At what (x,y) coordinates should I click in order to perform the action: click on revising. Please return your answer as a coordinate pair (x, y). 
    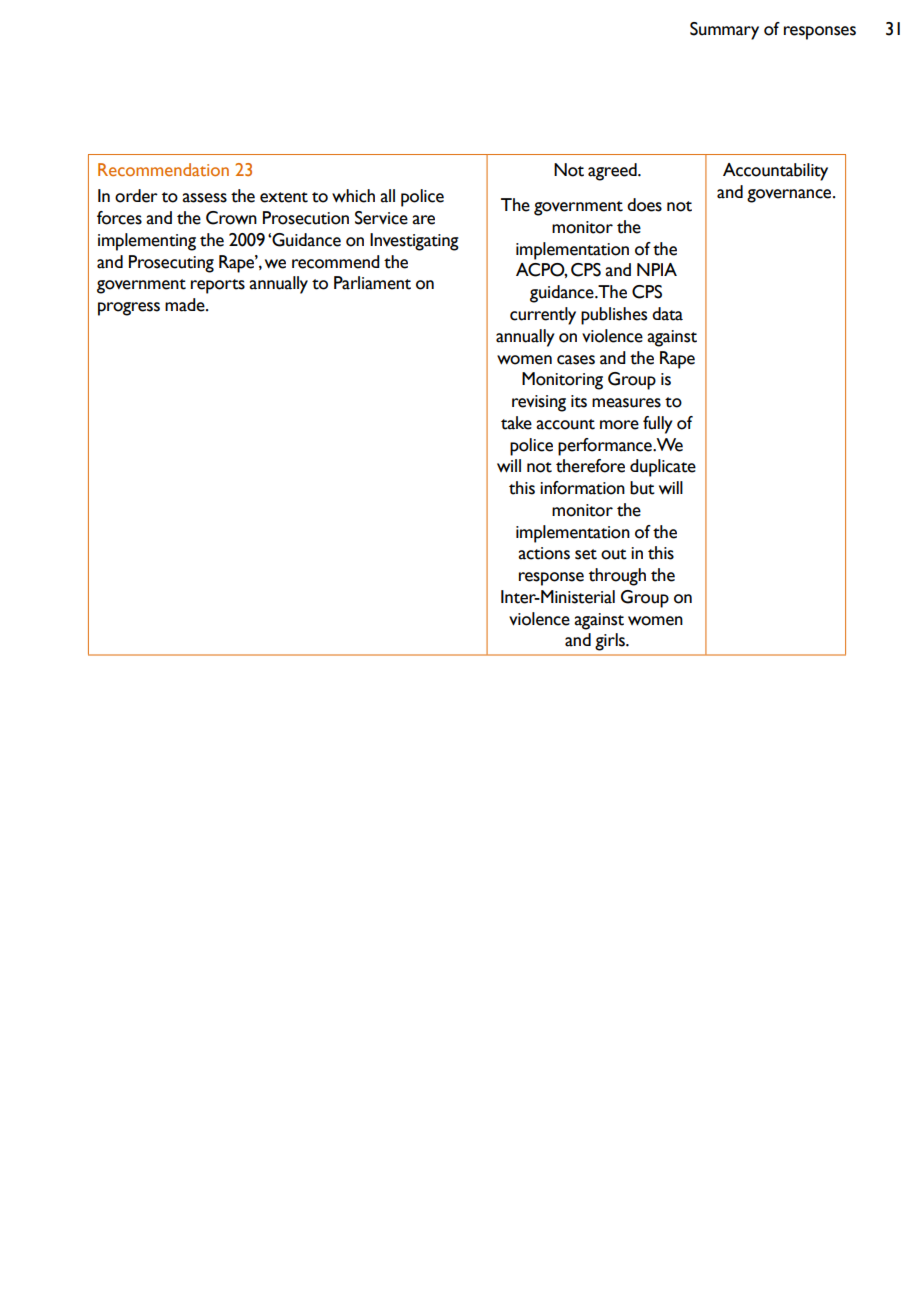
    Looking at the image, I should click on (539, 403).
